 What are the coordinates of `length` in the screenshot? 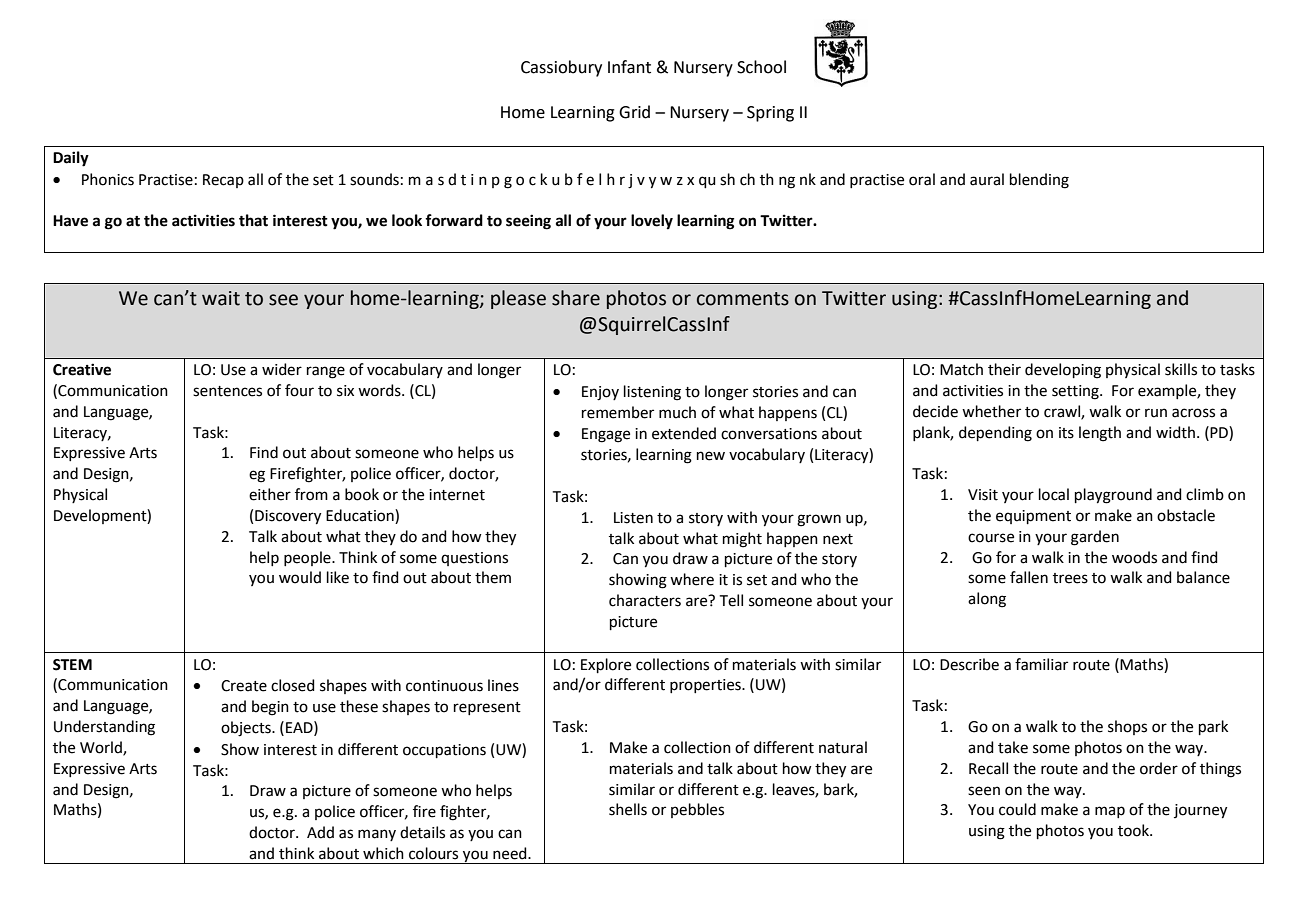 It's located at (1100, 434).
